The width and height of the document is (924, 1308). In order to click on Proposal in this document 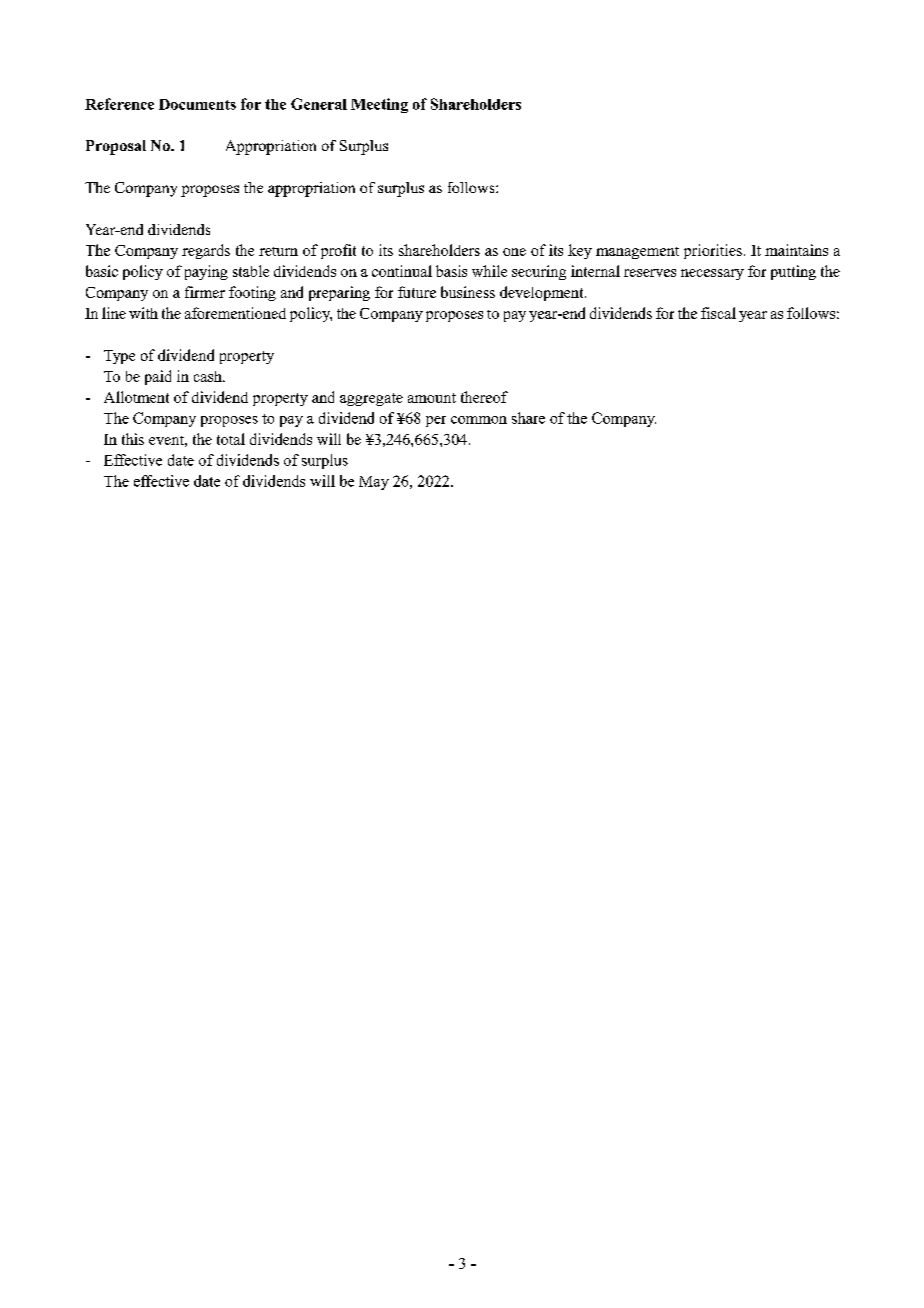, I will do `click(116, 147)`.
